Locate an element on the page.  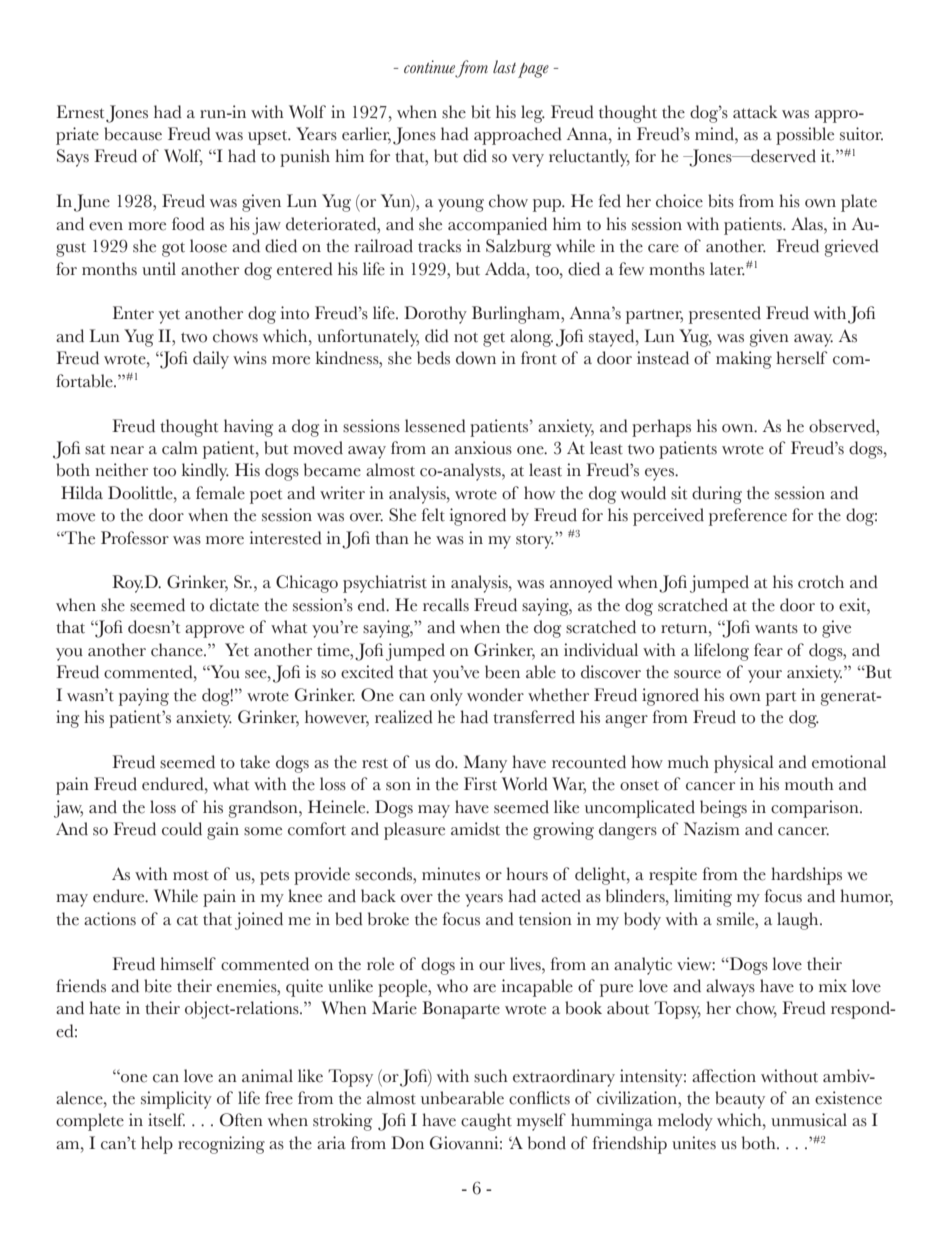
attack is located at coordinates (755, 112).
